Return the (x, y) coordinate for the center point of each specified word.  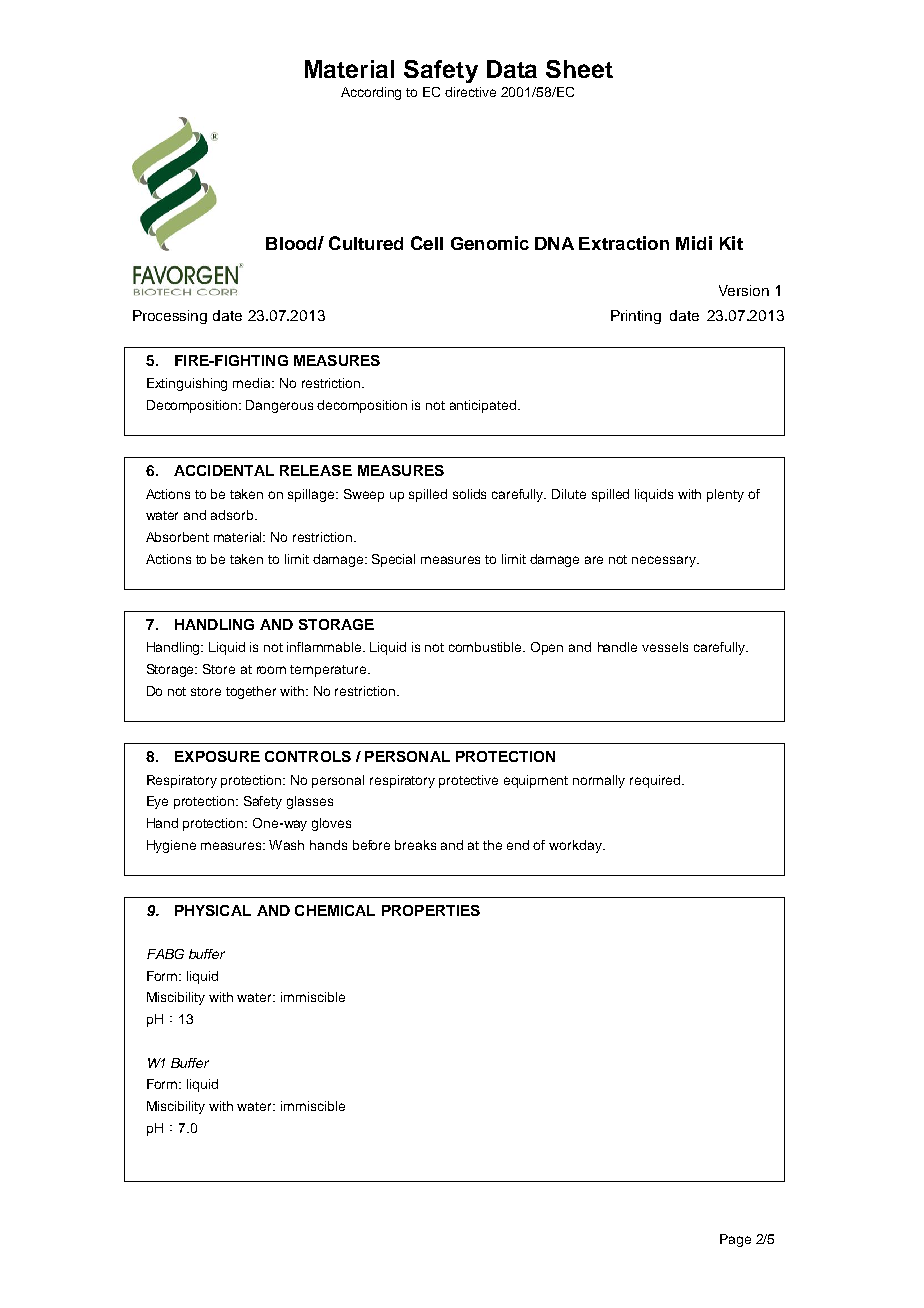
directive (470, 92)
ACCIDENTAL (224, 470)
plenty (725, 495)
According (371, 93)
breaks (415, 845)
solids (469, 494)
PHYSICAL (213, 910)
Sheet (579, 69)
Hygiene (171, 846)
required (655, 781)
